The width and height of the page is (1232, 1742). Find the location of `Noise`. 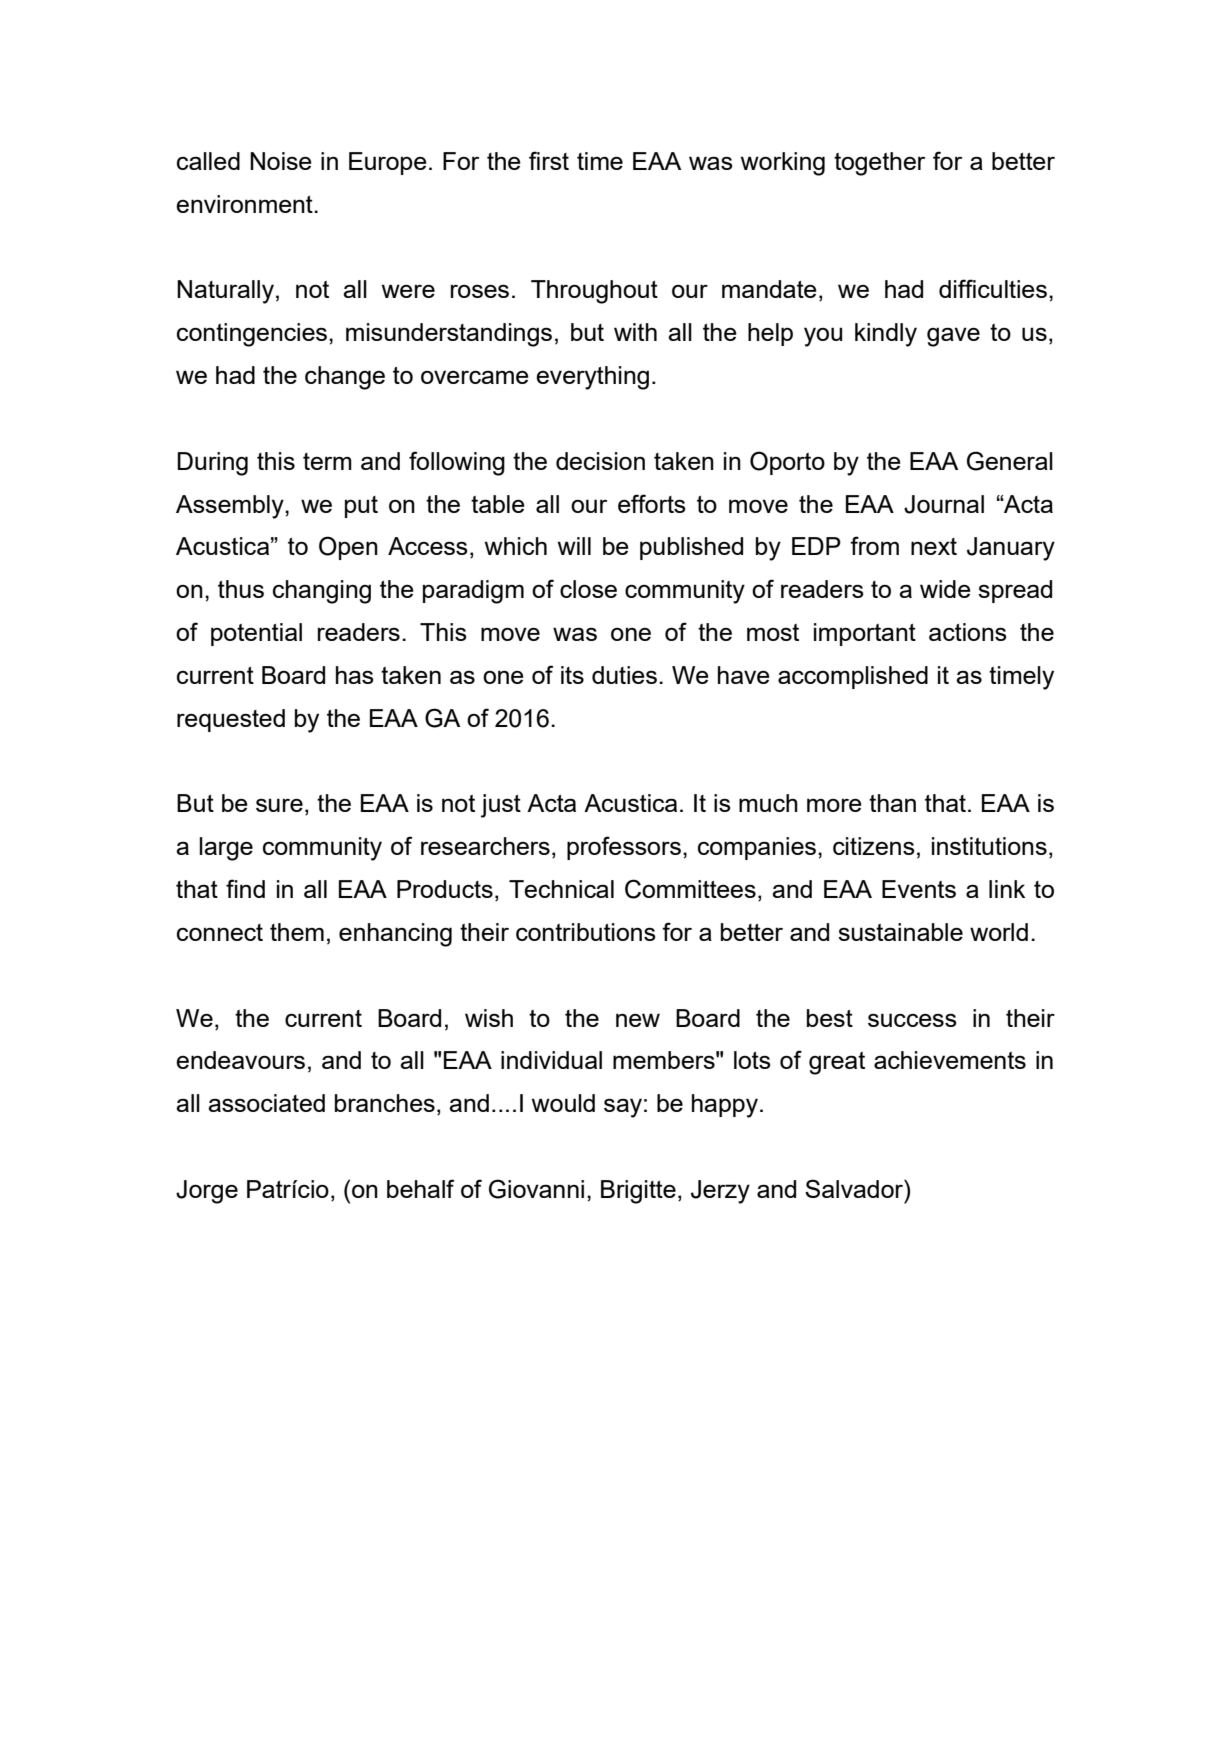

Noise is located at coordinates (281, 161).
